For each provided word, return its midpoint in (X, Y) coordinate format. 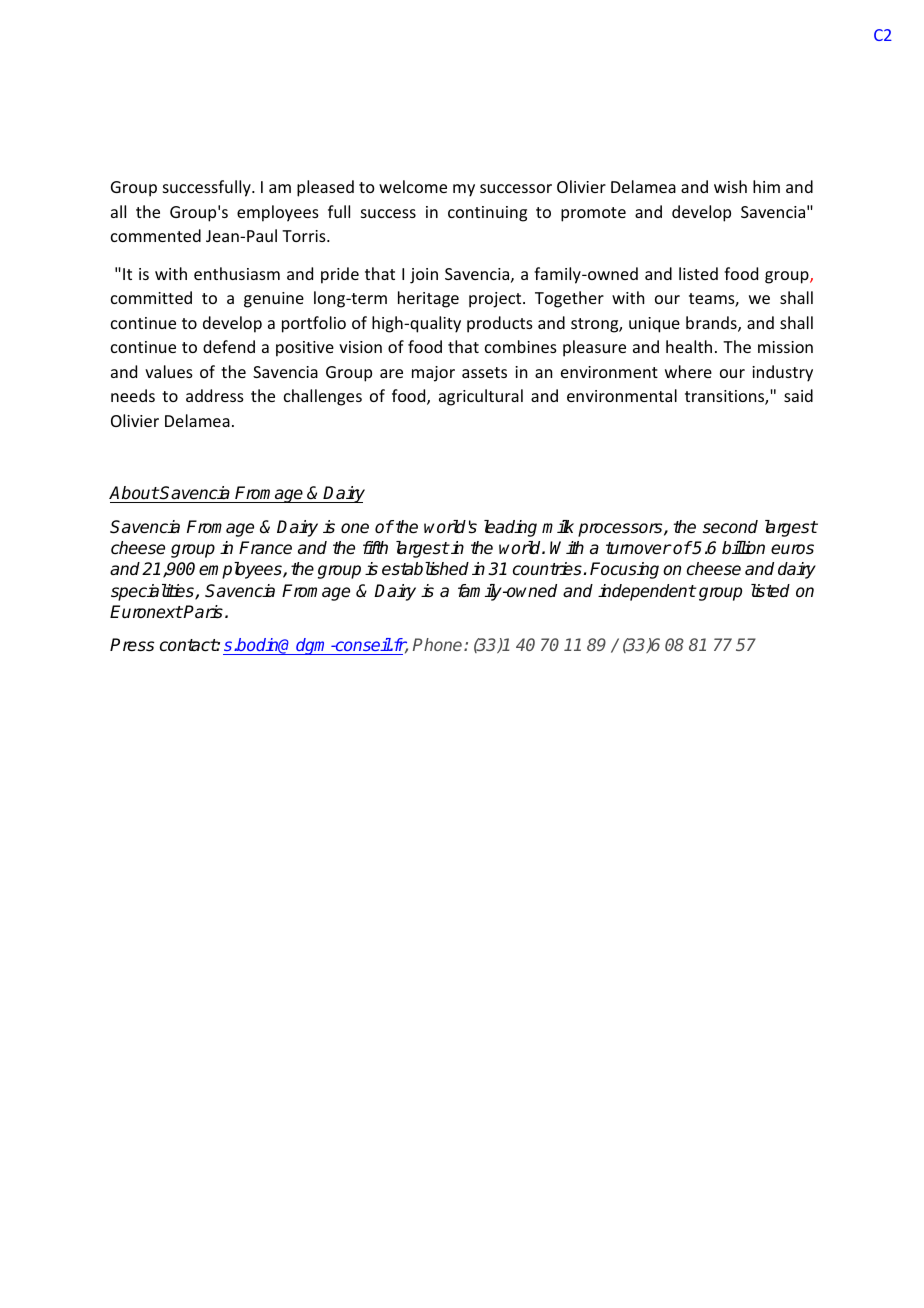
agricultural (481, 397)
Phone (439, 644)
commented (156, 235)
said (798, 395)
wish (730, 186)
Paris (202, 612)
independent (647, 592)
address (215, 395)
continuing (487, 214)
